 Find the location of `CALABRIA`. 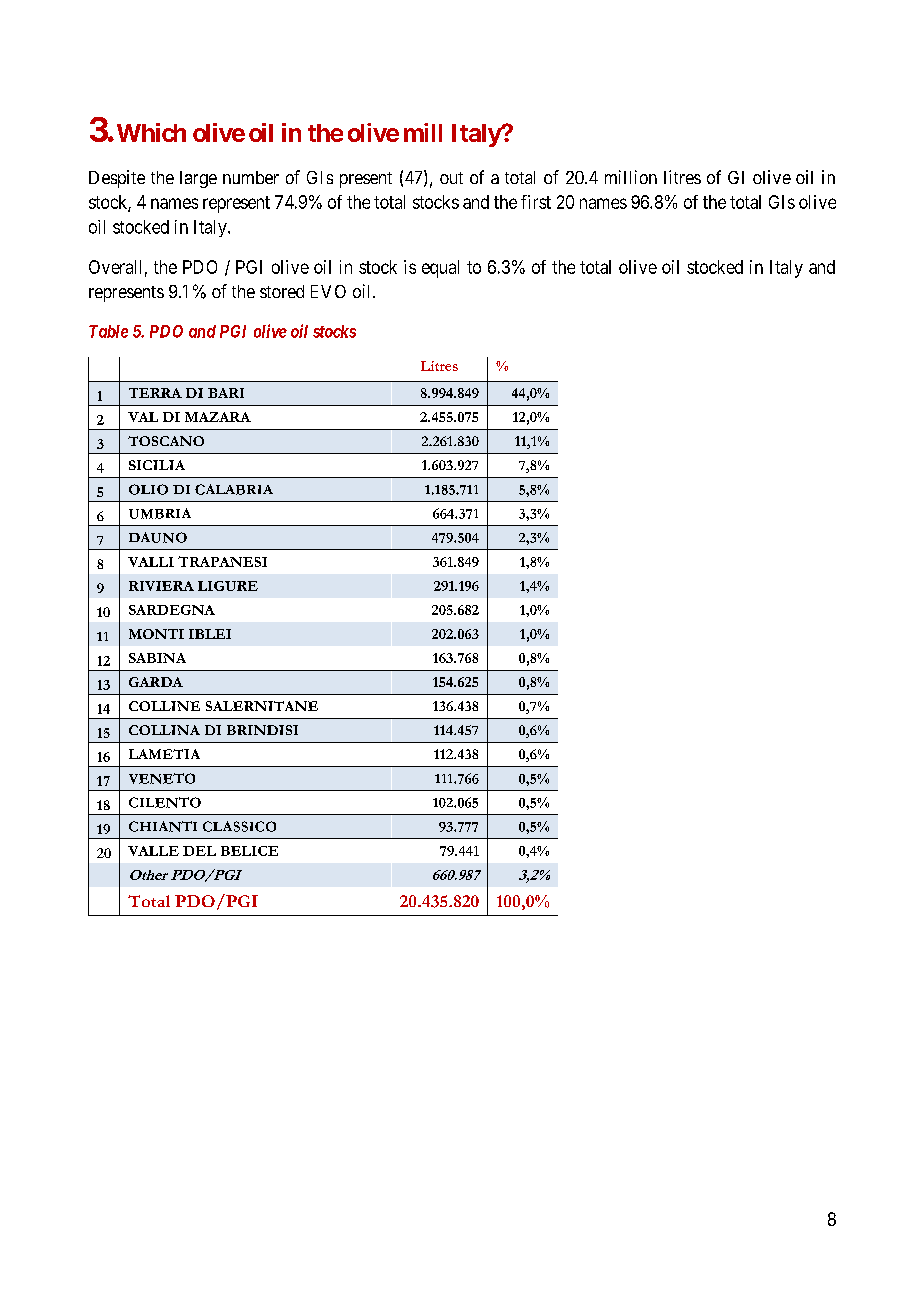

CALABRIA is located at coordinates (234, 489).
